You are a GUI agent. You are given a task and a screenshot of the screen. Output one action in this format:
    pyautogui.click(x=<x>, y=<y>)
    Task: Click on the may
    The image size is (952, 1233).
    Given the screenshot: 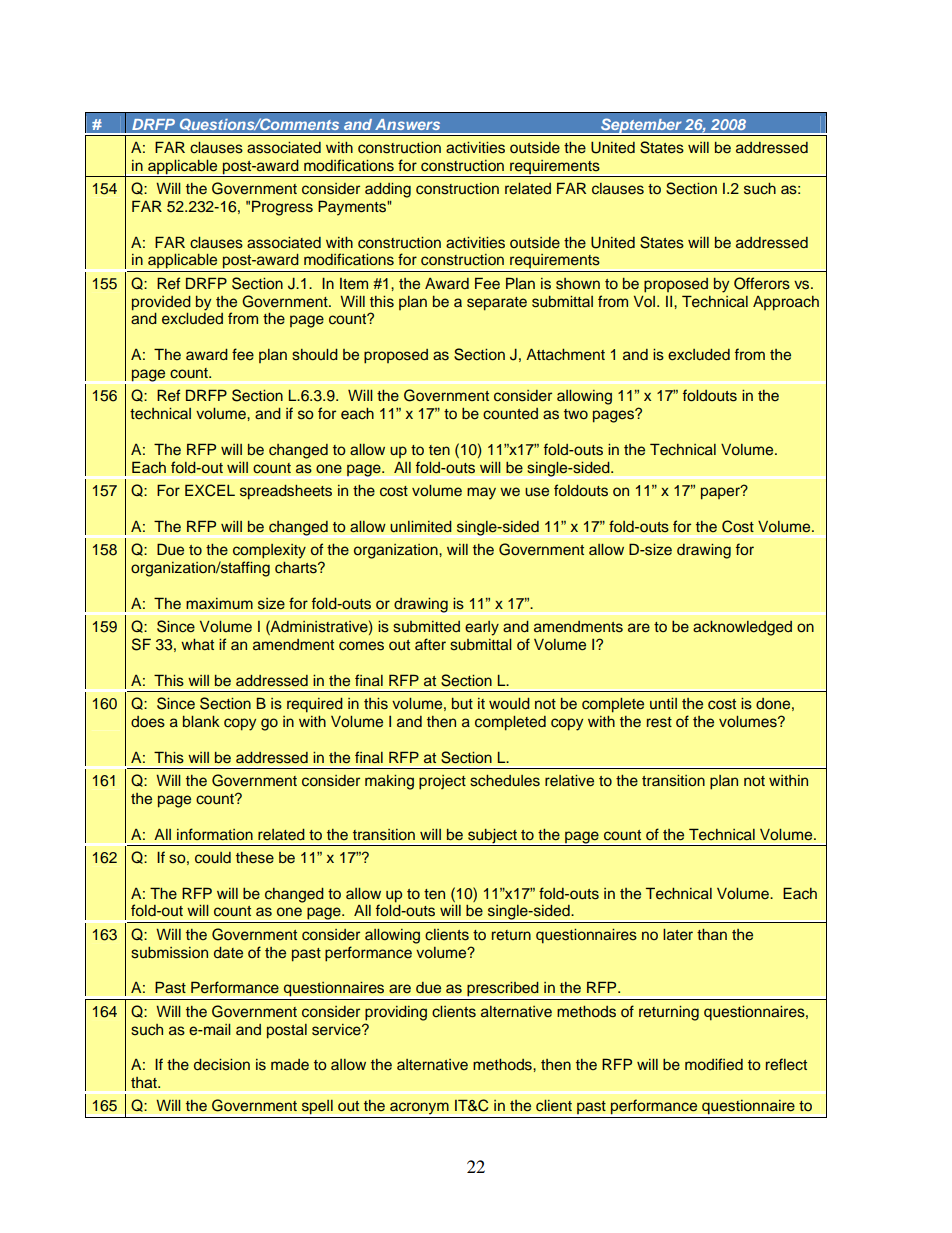 What is the action you would take?
    pyautogui.click(x=481, y=493)
